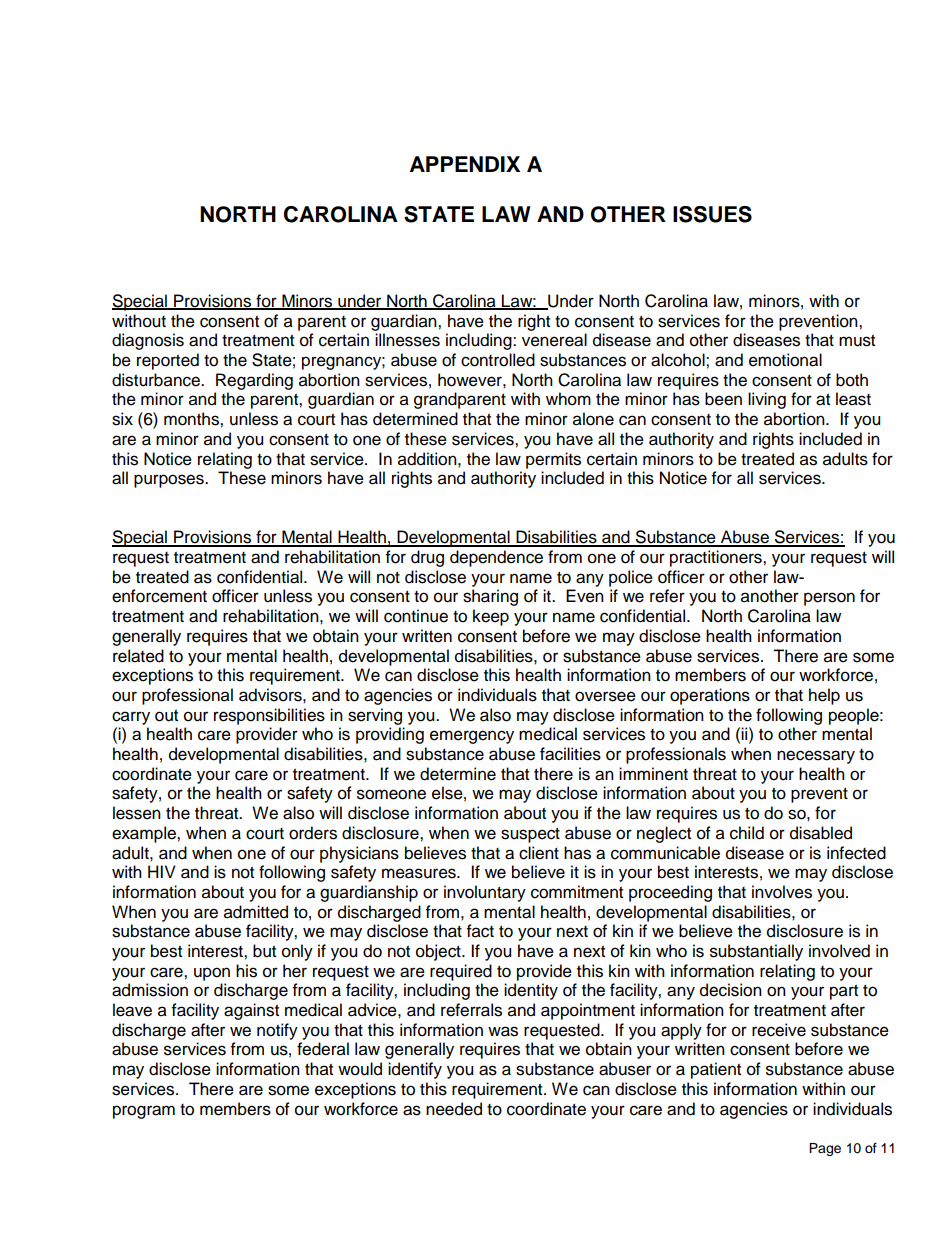 This screenshot has height=1233, width=952. Describe the element at coordinates (824, 696) in the screenshot. I see `help` at that location.
